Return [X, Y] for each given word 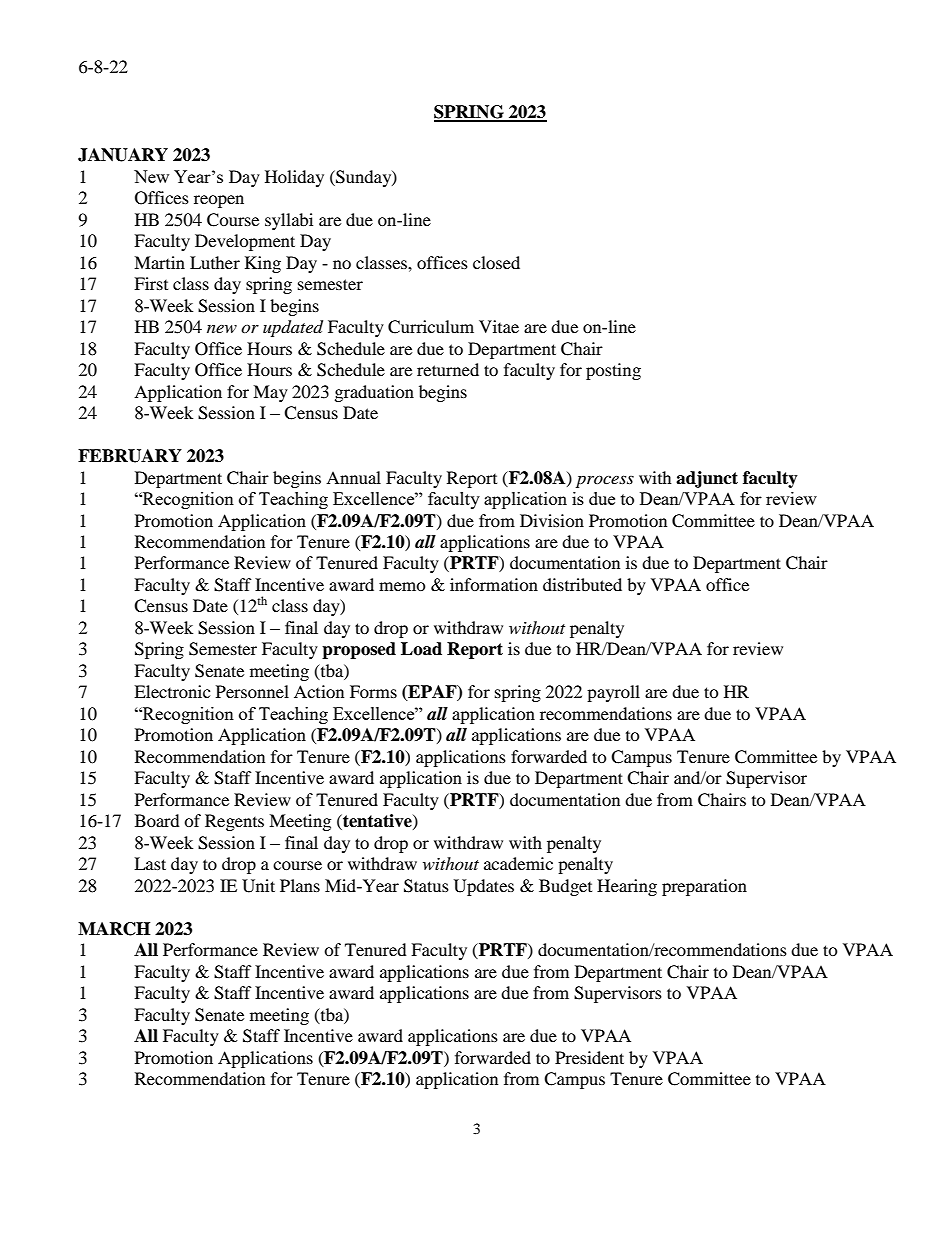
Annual [353, 477]
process [605, 481]
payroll [613, 693]
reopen [219, 201]
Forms [373, 691]
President [589, 1057]
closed [496, 262]
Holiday [294, 178]
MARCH [114, 929]
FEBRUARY [130, 456]
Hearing [627, 887]
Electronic [172, 691]
